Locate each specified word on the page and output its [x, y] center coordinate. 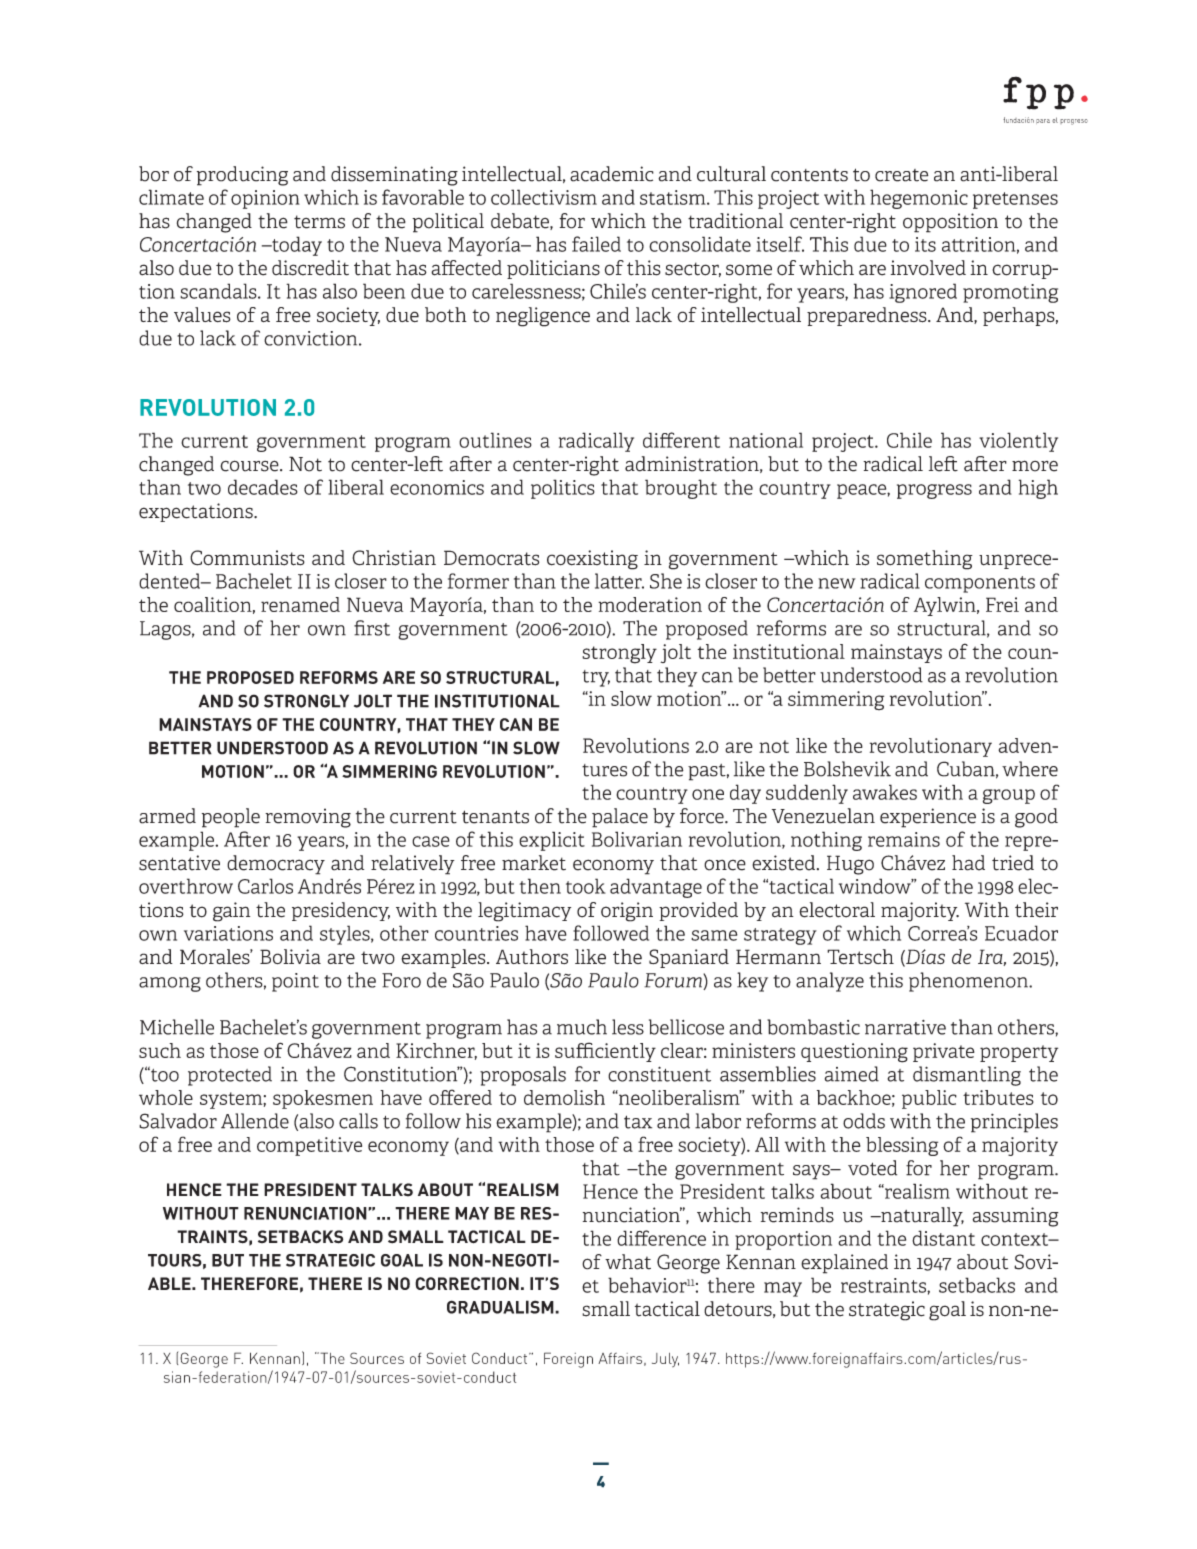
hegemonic [919, 199]
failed [596, 244]
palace [620, 818]
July [665, 1360]
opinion [265, 199]
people [231, 818]
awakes [885, 792]
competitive [309, 1146]
